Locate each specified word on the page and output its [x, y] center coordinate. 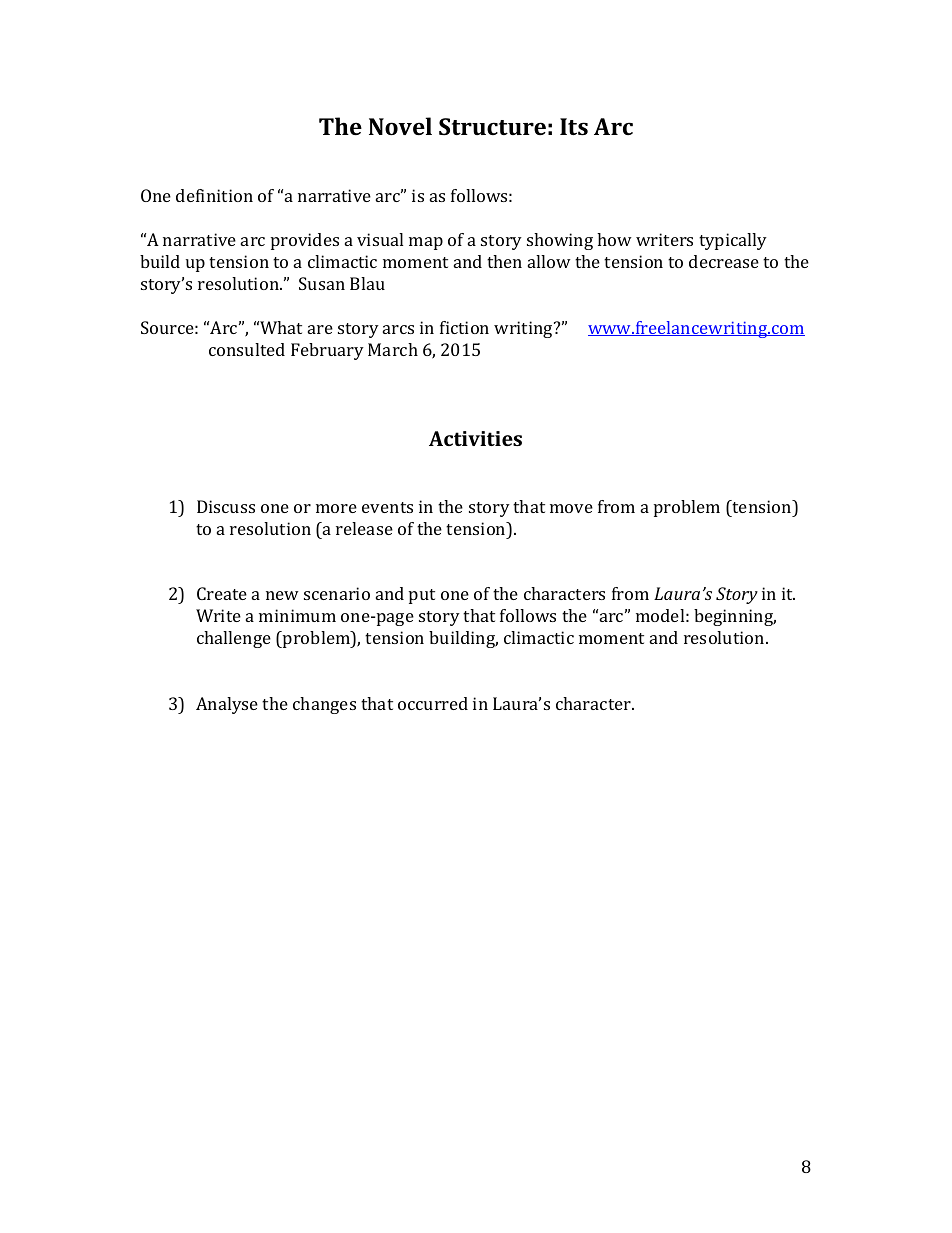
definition [214, 195]
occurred [433, 703]
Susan [322, 283]
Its [574, 126]
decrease [724, 261]
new [282, 595]
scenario [337, 593]
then [504, 261]
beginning [735, 617]
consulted [247, 349]
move [571, 508]
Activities [475, 438]
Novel [400, 126]
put [422, 596]
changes [324, 705]
